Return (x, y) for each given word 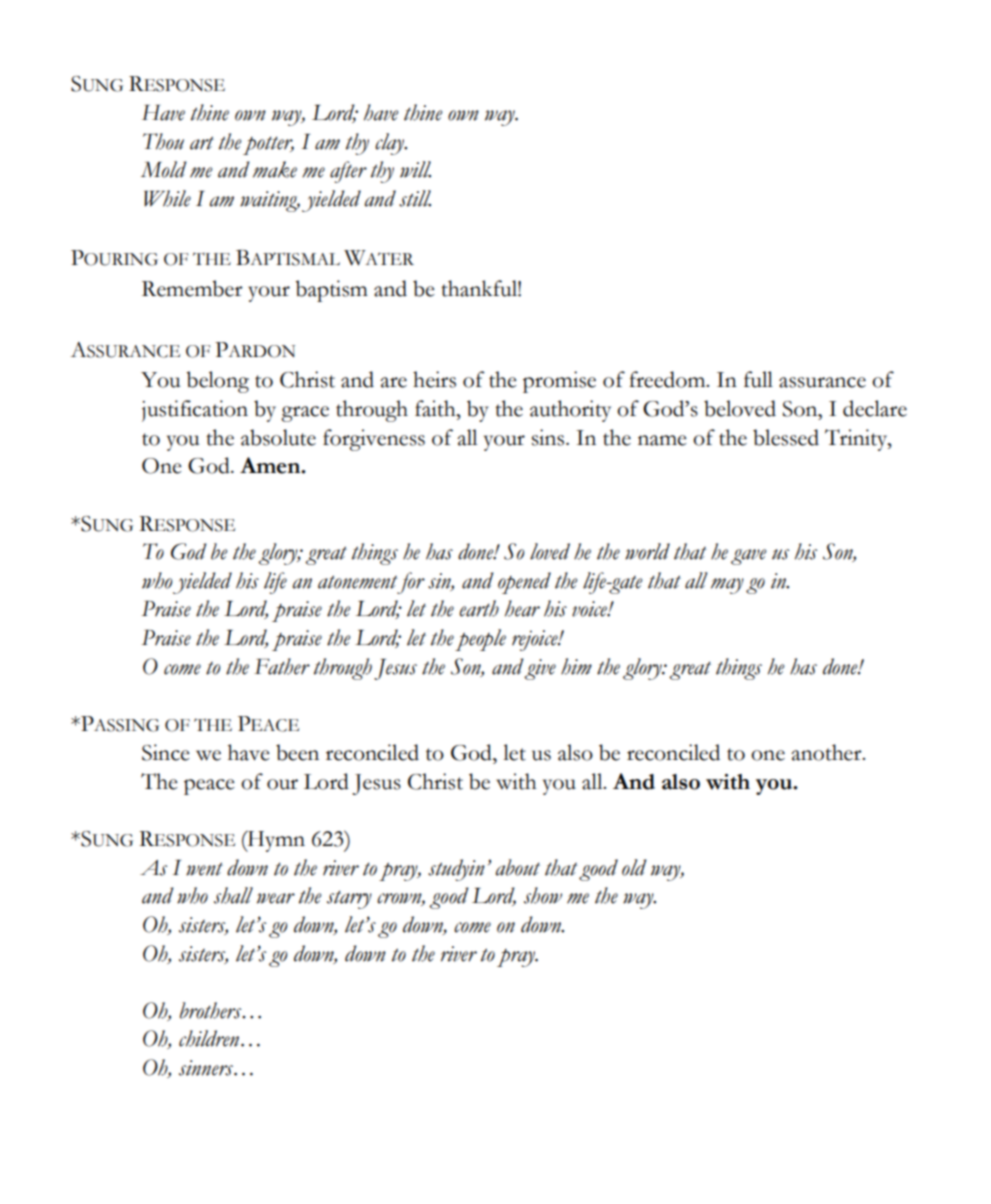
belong (217, 382)
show (543, 895)
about (518, 867)
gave (748, 557)
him (576, 666)
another (827, 752)
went (204, 869)
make (275, 169)
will (415, 169)
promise (559, 382)
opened (524, 583)
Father (282, 666)
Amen (271, 465)
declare (875, 408)
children (210, 1038)
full (758, 379)
